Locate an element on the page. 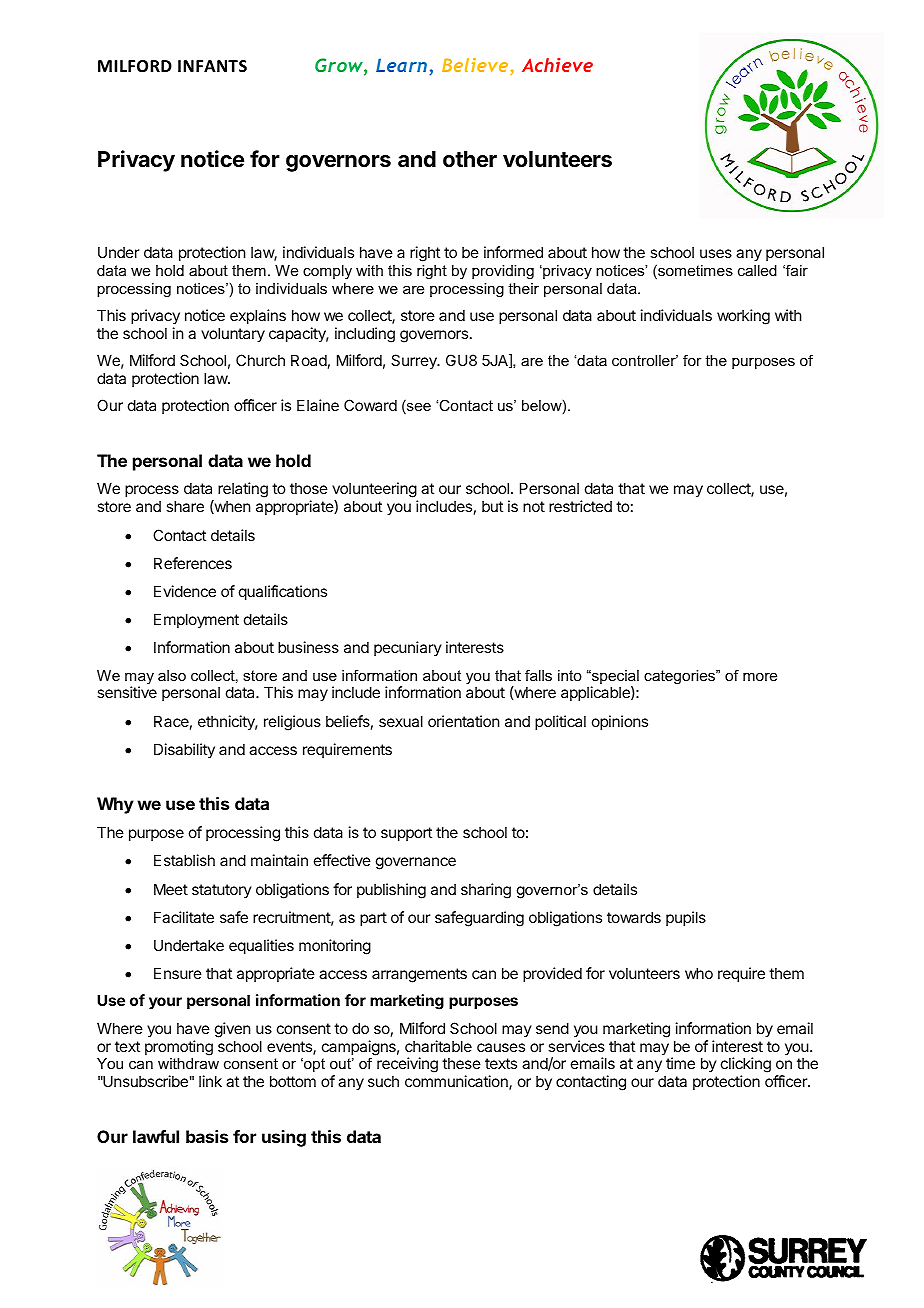 The width and height of the image is (924, 1308). Learn is located at coordinates (401, 65).
